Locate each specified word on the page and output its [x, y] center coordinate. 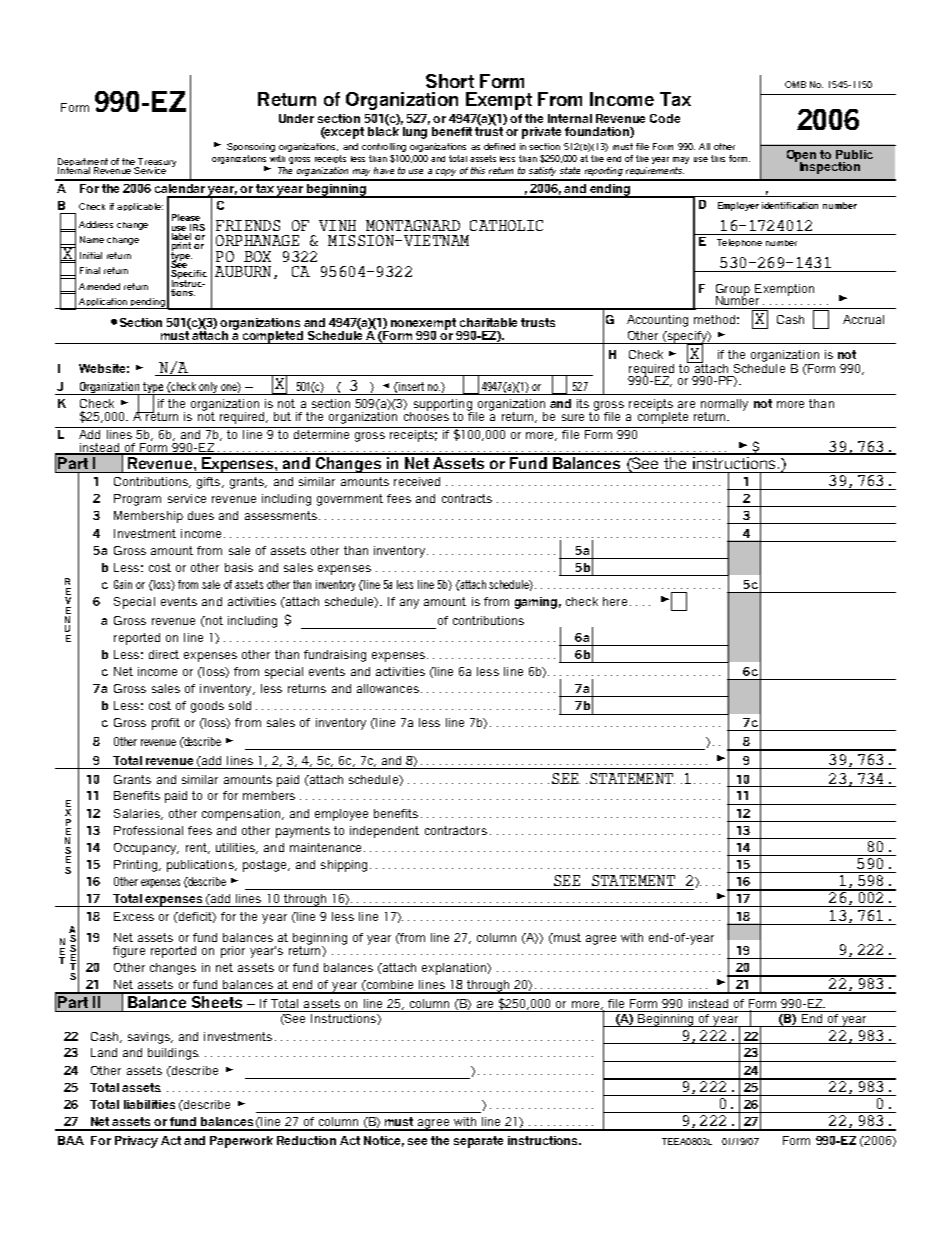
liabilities [149, 1104]
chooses [426, 415]
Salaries [138, 814]
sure [573, 417]
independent [384, 832]
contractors [456, 830]
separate [478, 1142]
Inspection [830, 168]
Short [450, 81]
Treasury [156, 164]
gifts [210, 483]
